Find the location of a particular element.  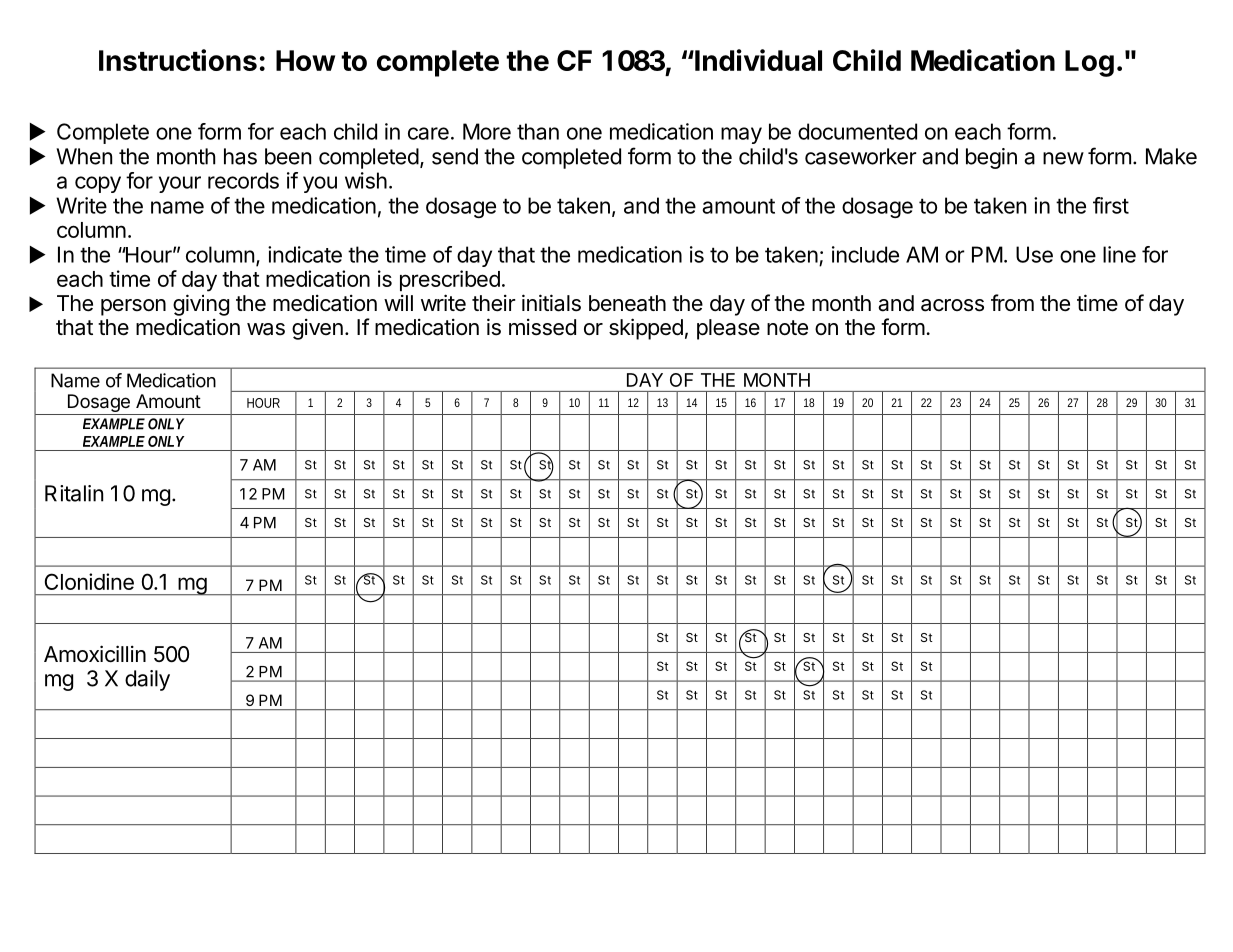

send is located at coordinates (455, 156).
